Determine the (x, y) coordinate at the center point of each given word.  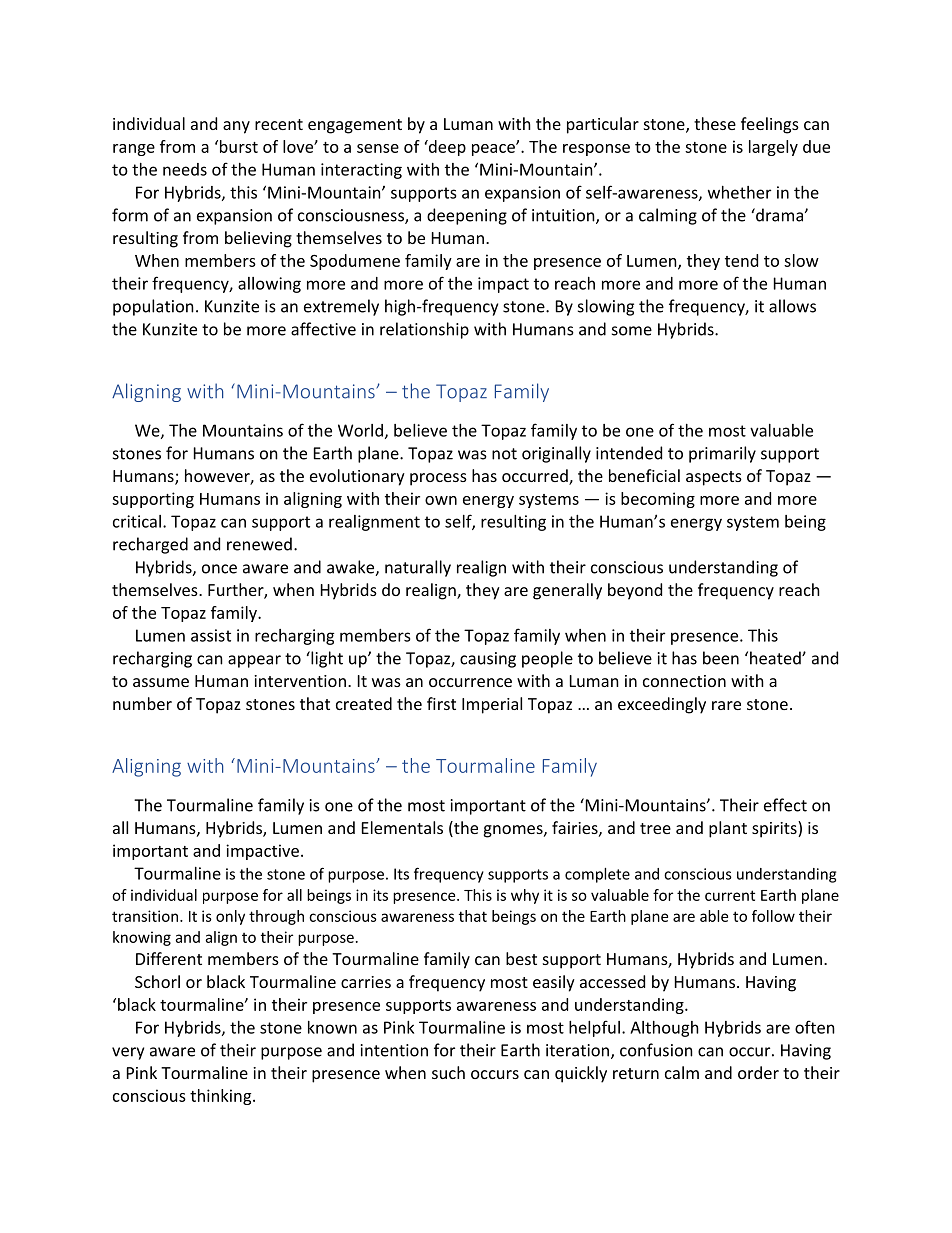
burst (237, 146)
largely (773, 148)
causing (488, 660)
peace (494, 149)
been (721, 658)
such (448, 1072)
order (758, 1072)
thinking (222, 1097)
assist (211, 635)
